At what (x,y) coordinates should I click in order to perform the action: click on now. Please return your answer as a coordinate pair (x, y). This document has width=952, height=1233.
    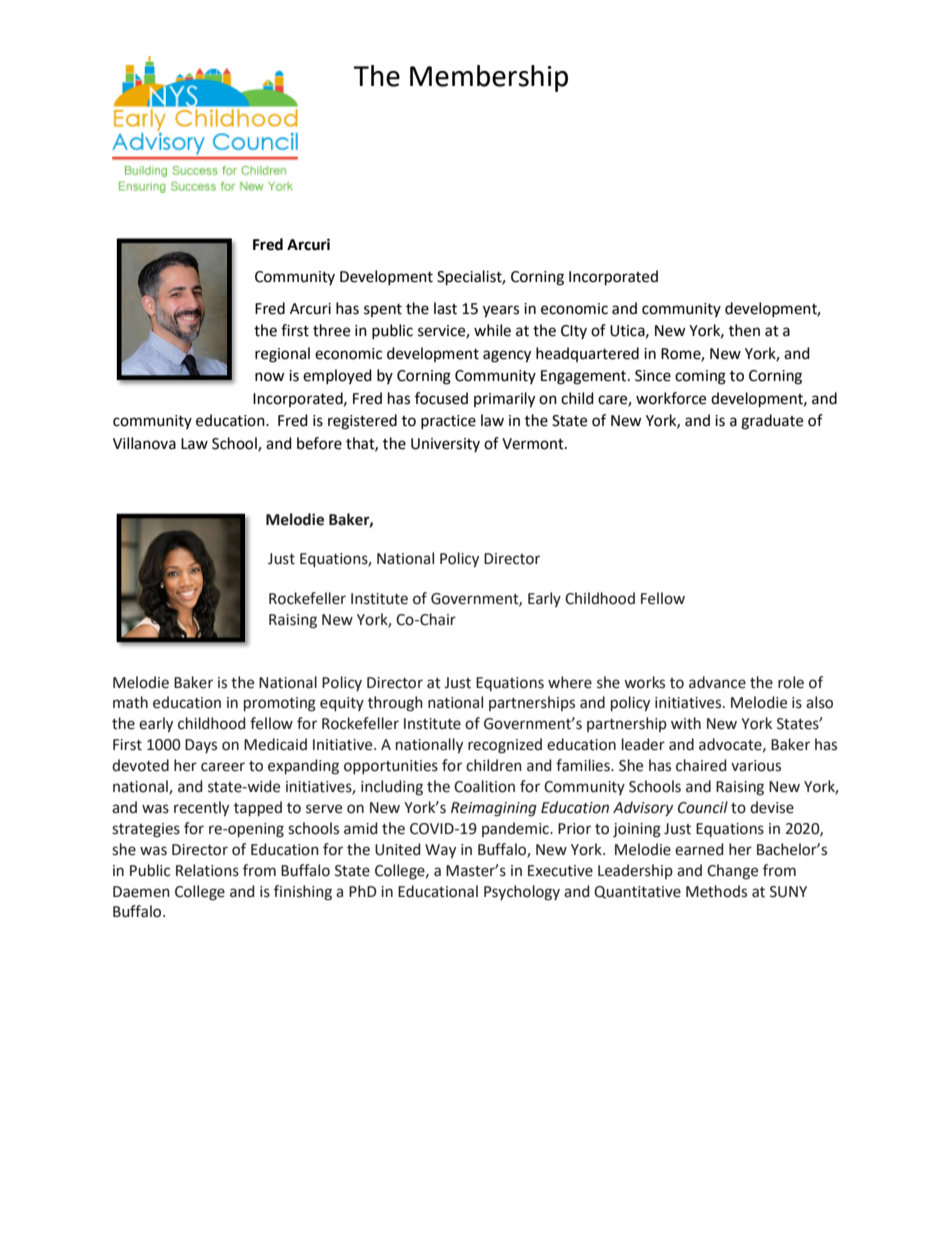
    Looking at the image, I should click on (270, 377).
